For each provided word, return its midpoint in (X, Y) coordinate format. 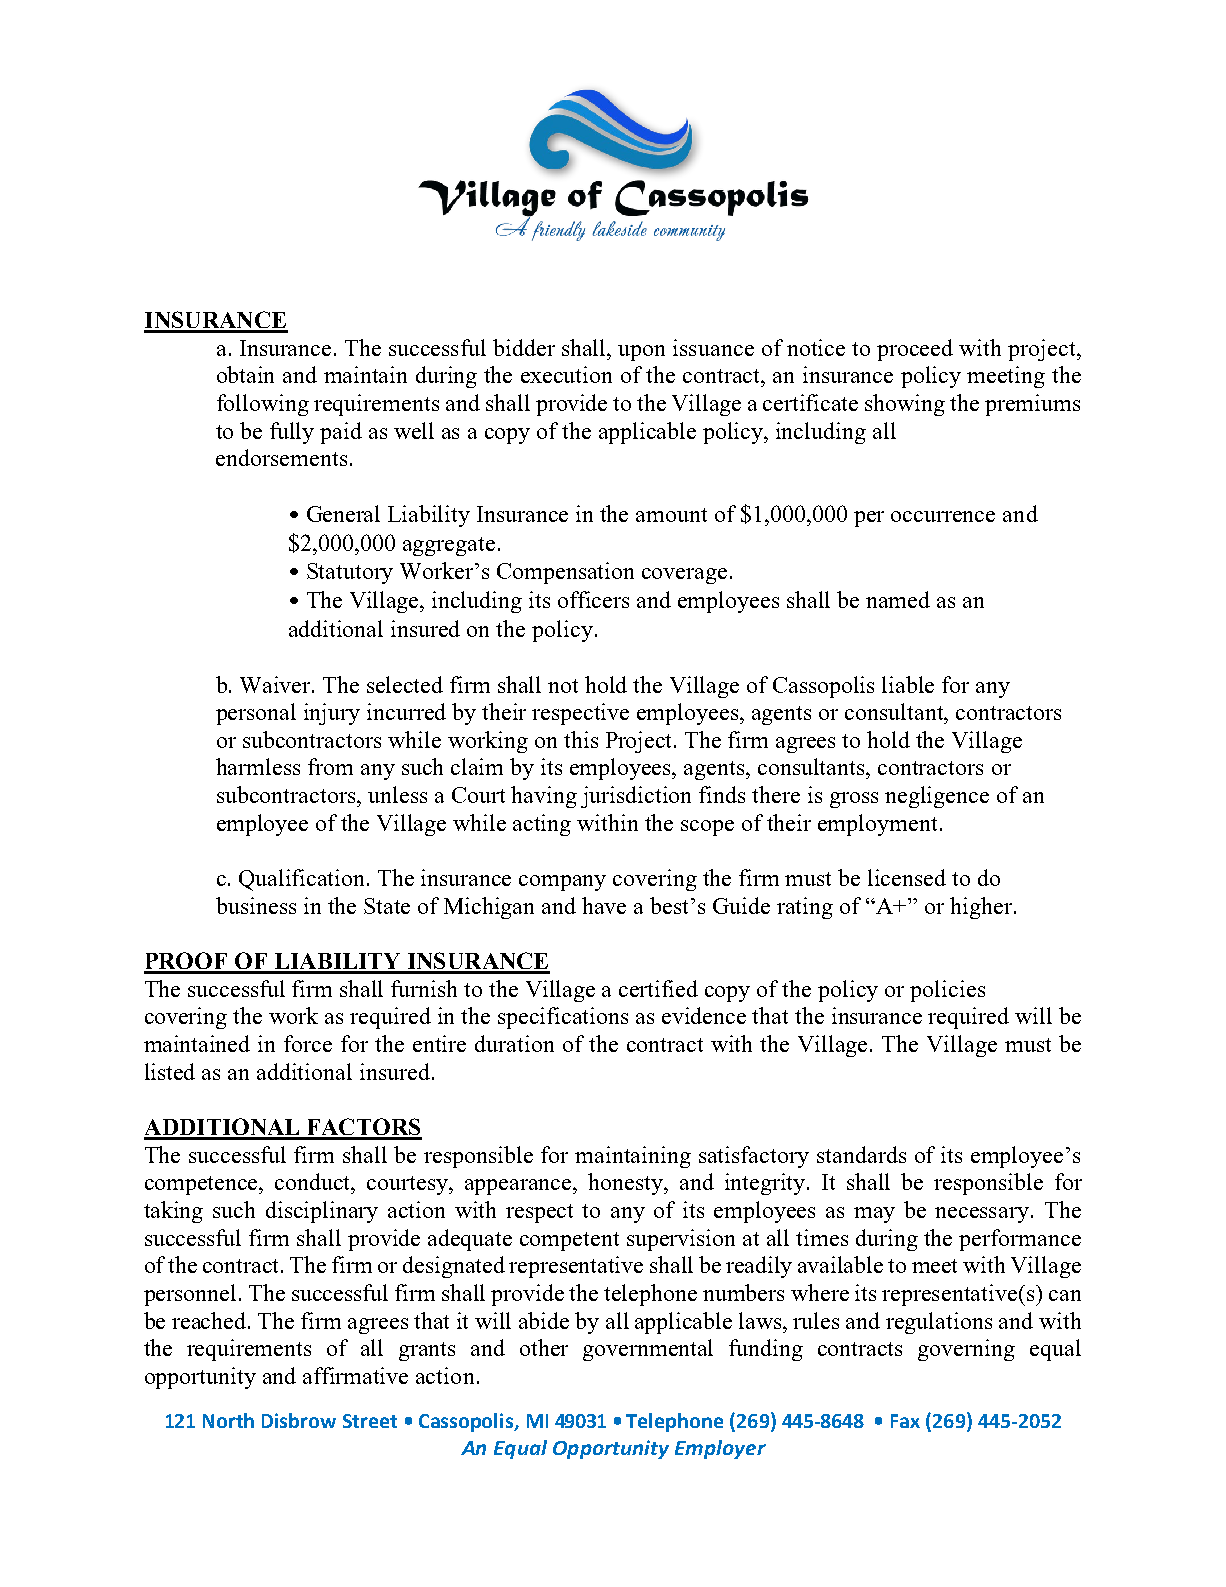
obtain (245, 374)
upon (641, 353)
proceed (915, 350)
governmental (648, 1350)
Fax (905, 1421)
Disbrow (299, 1420)
